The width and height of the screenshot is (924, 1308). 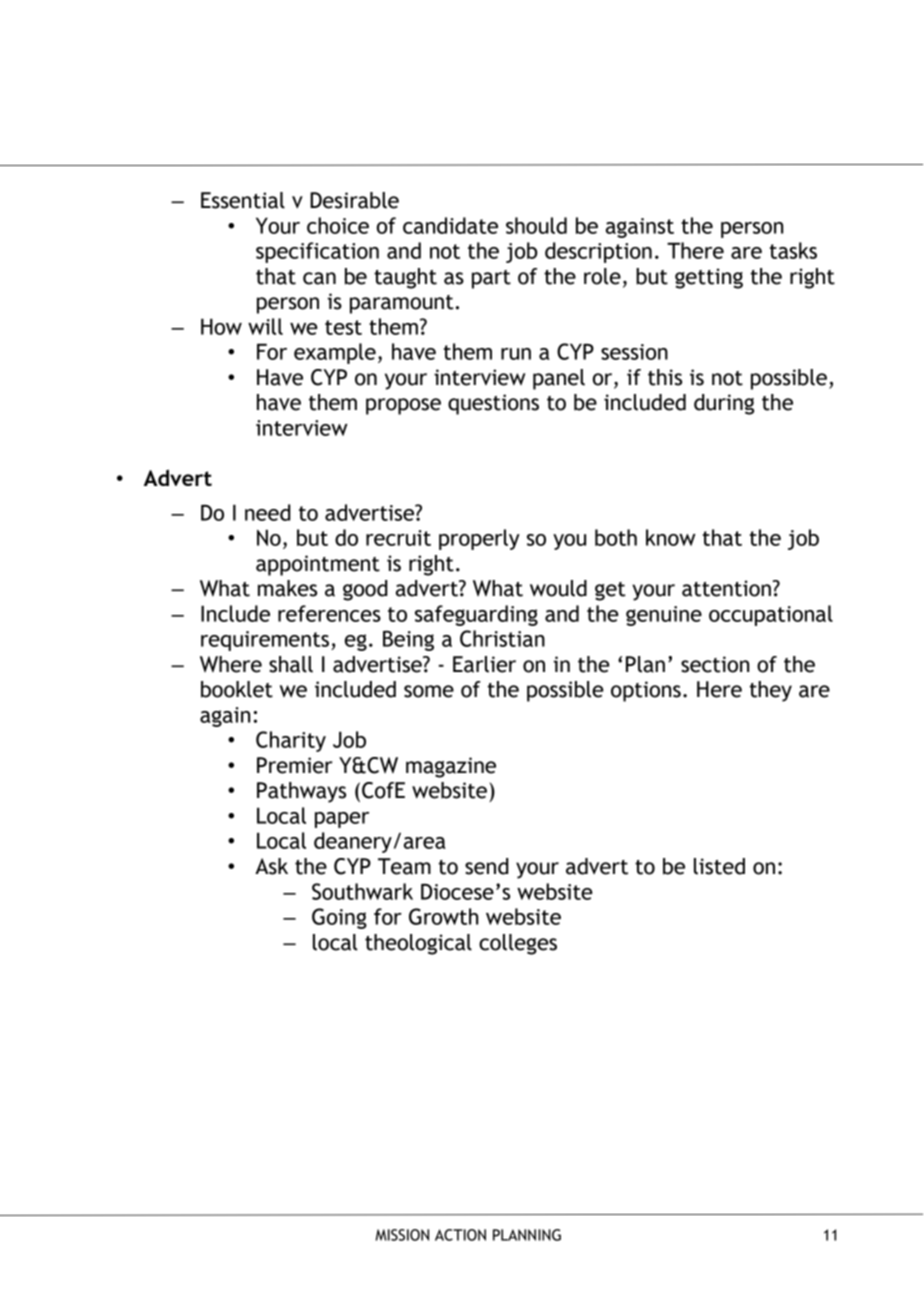 I want to click on should, so click(x=536, y=225).
